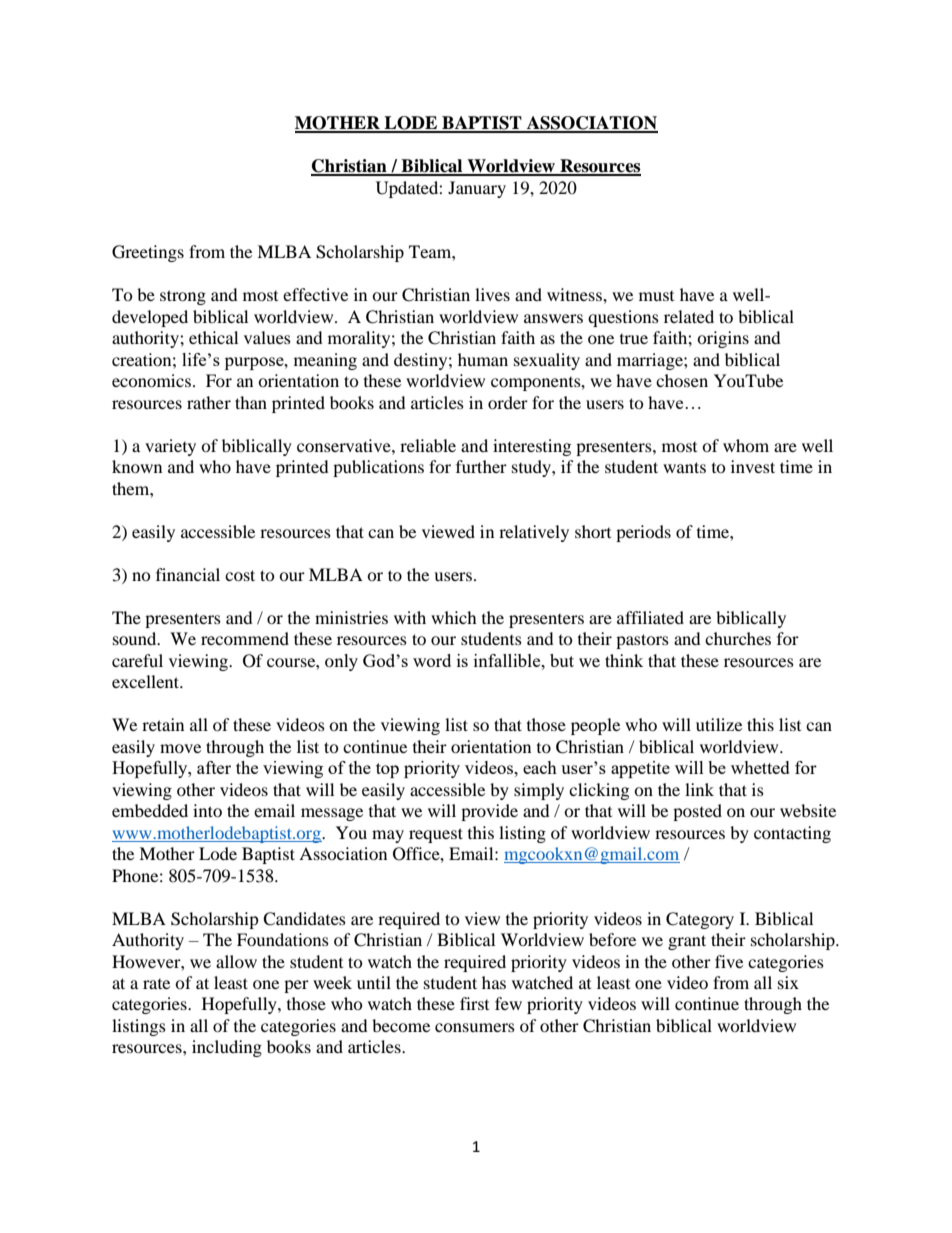 The image size is (952, 1233). Describe the element at coordinates (656, 296) in the document. I see `must` at that location.
